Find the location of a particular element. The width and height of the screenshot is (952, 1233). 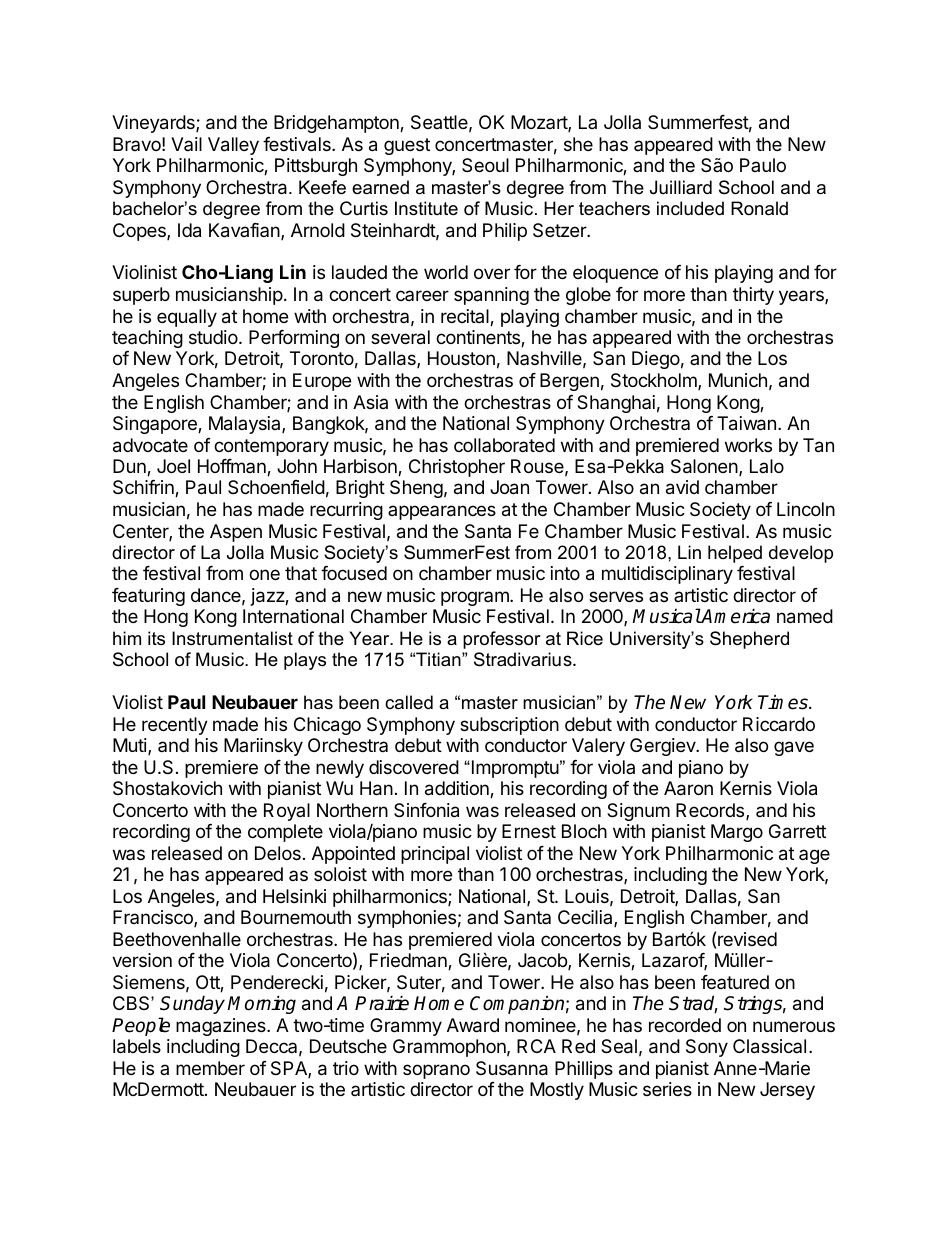

Seoul is located at coordinates (485, 165).
